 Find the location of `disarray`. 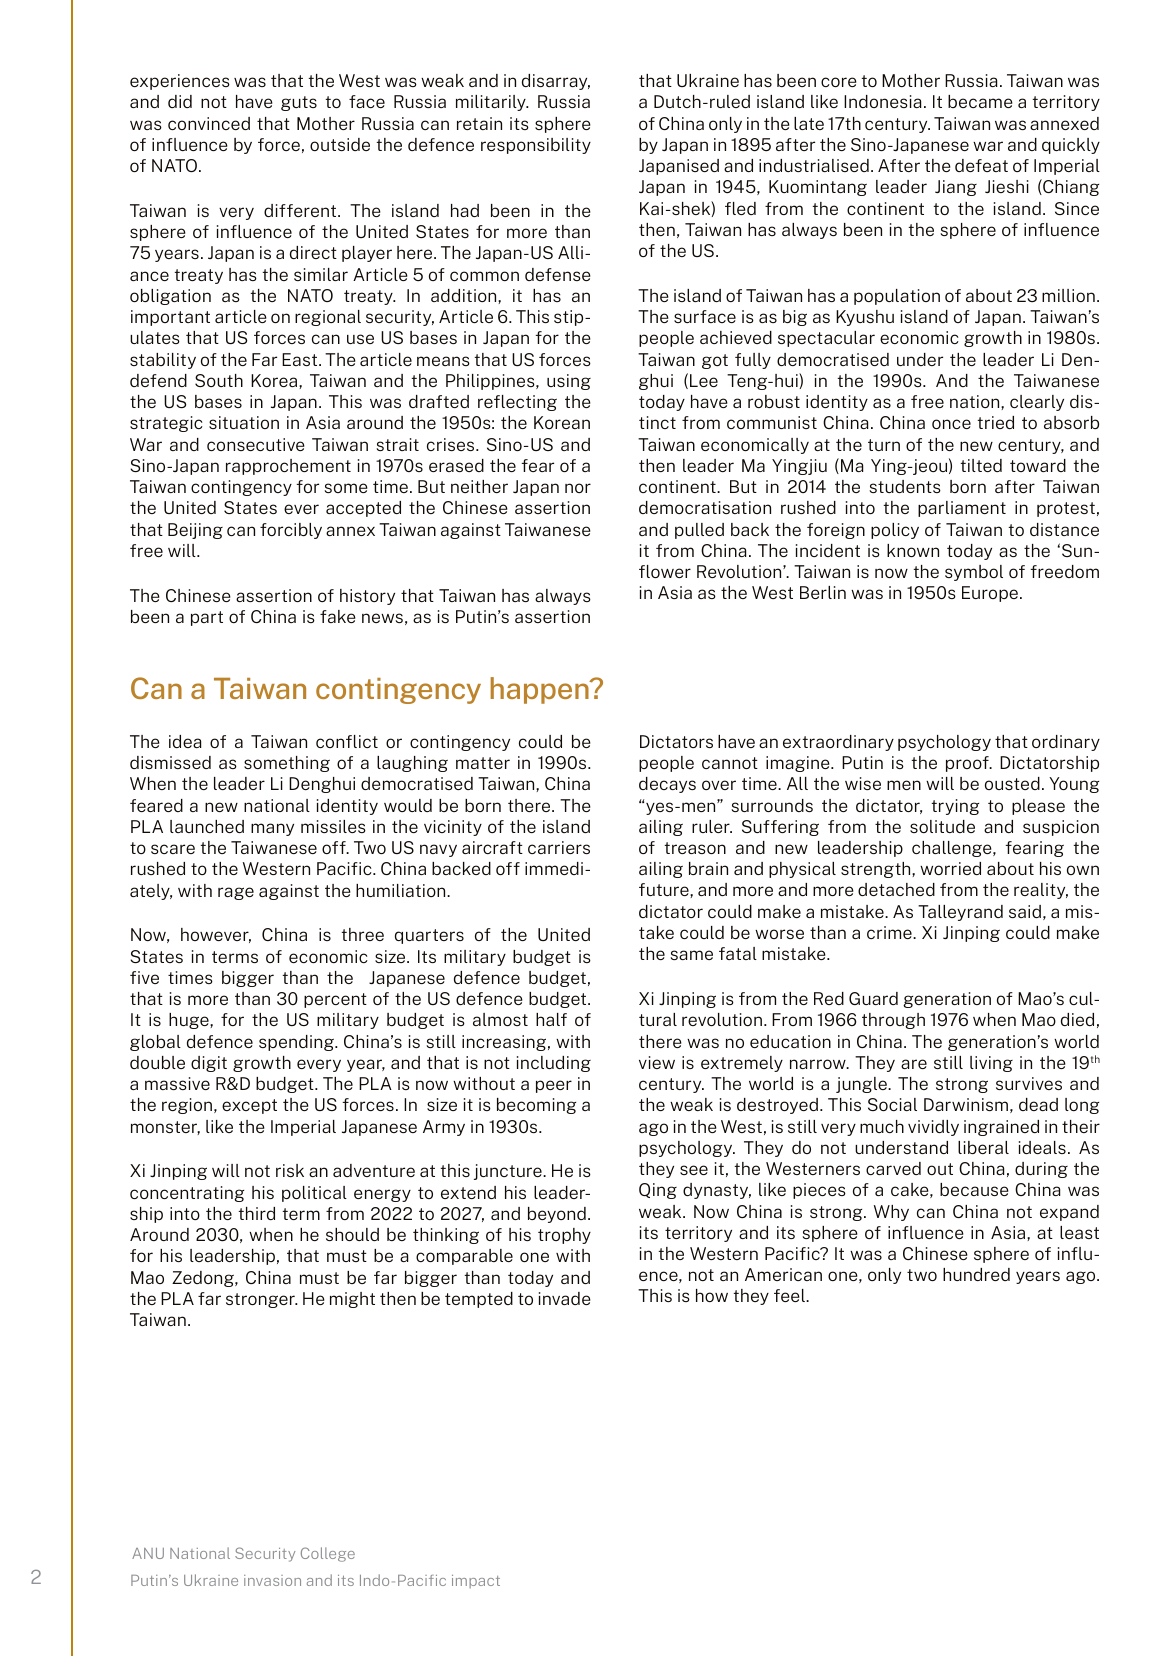

disarray is located at coordinates (556, 82).
